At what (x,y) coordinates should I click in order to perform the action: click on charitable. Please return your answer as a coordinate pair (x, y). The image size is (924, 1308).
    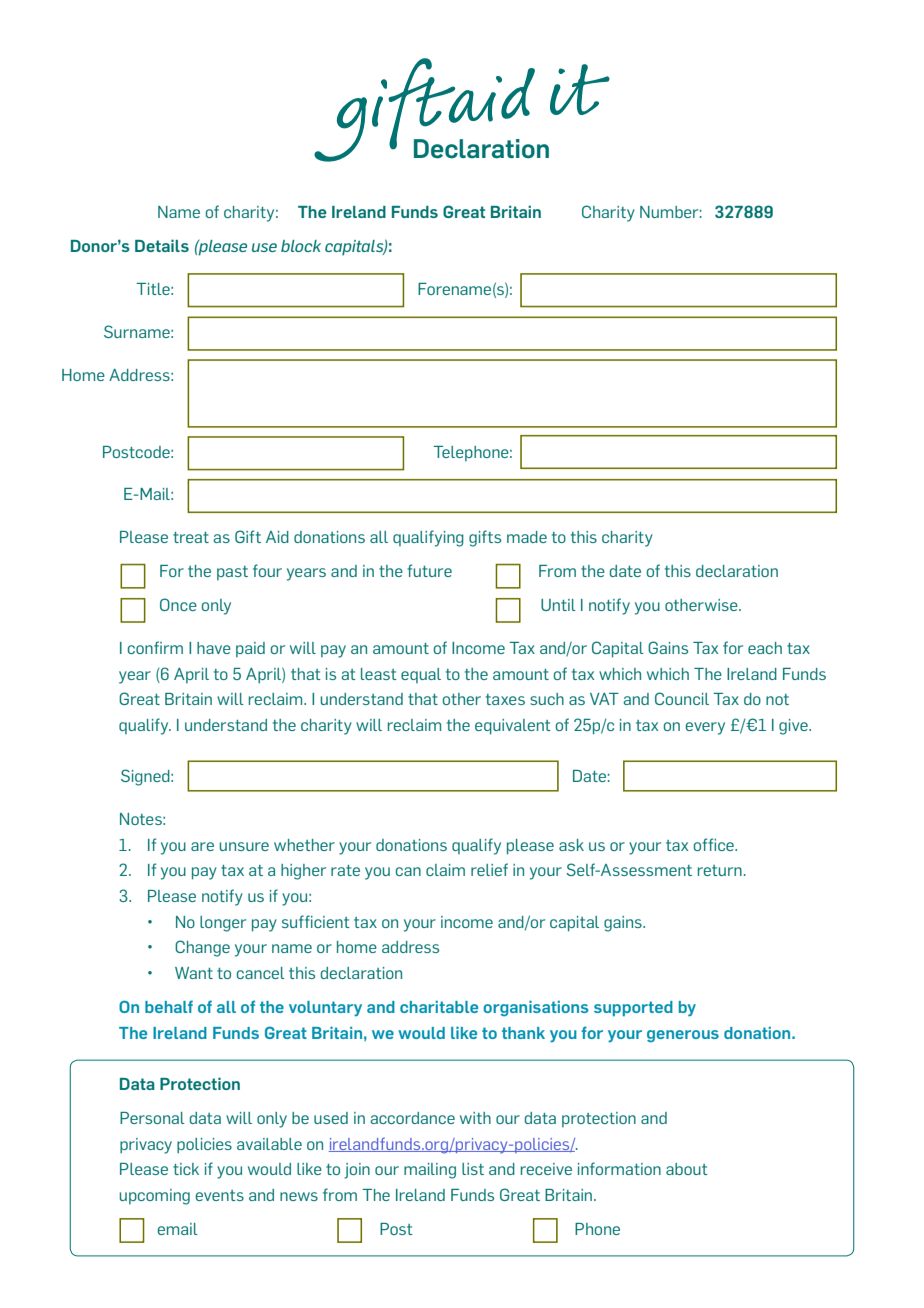
    Looking at the image, I should click on (439, 1007).
